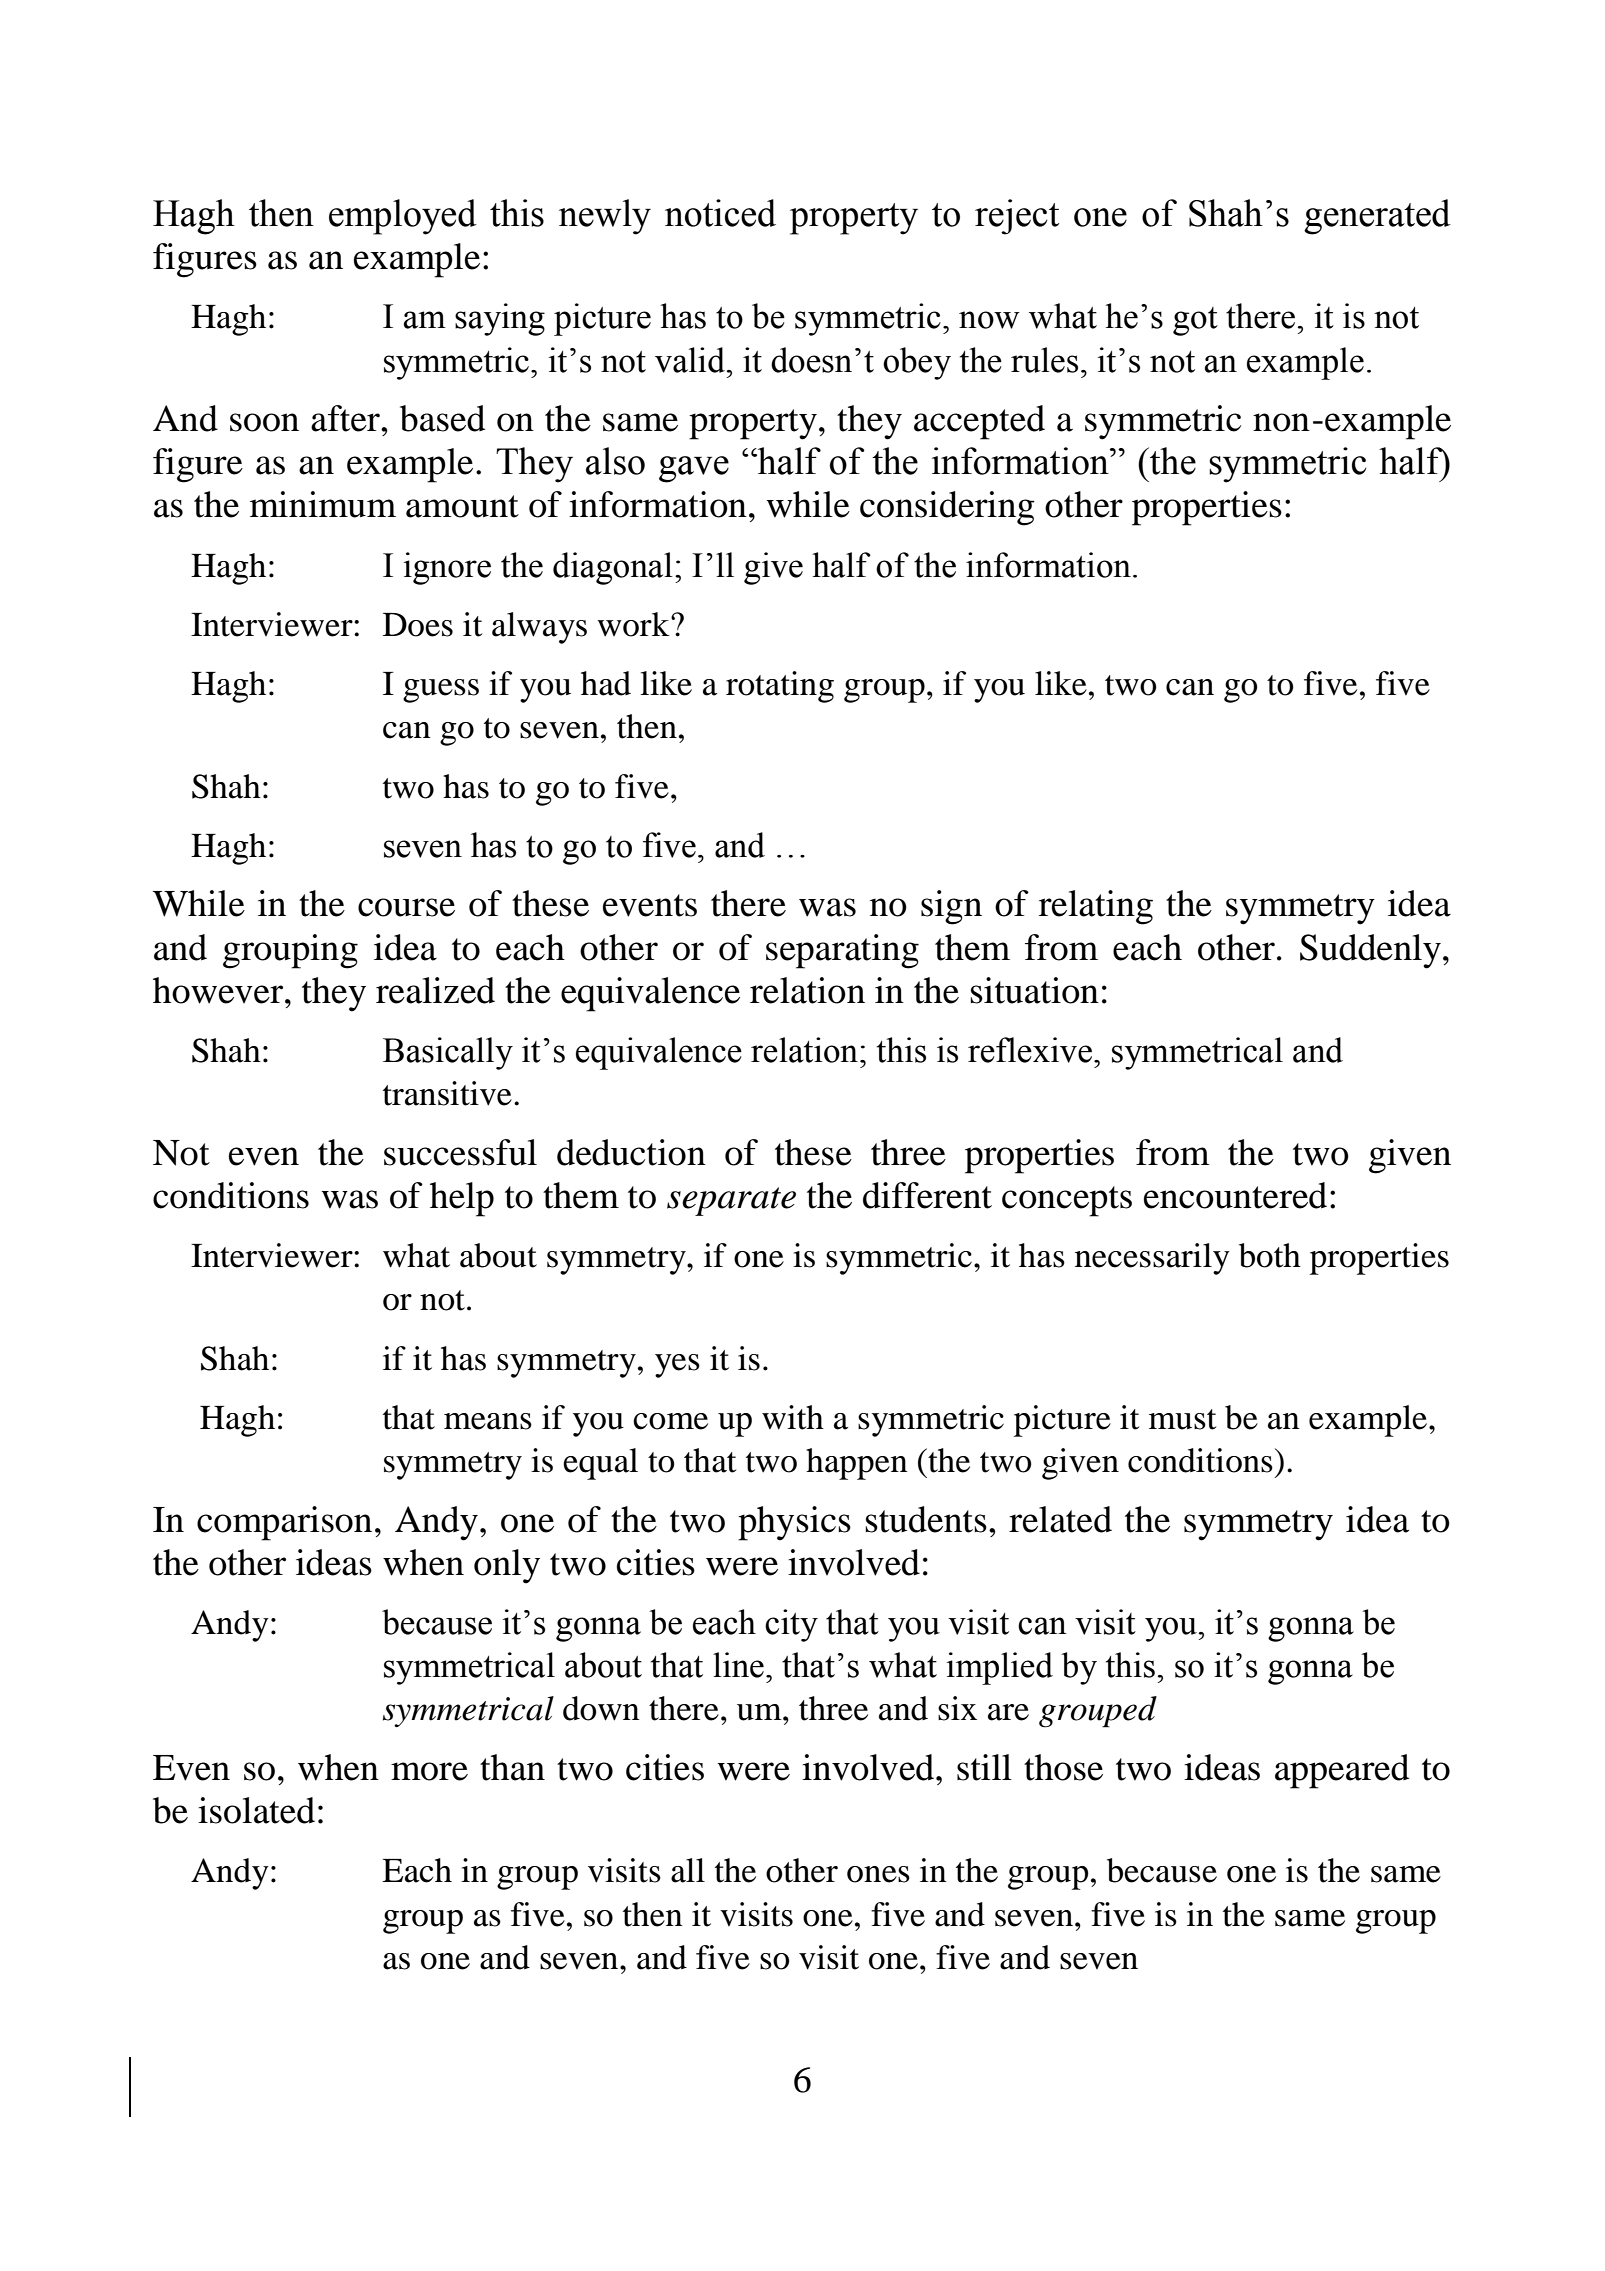 Image resolution: width=1605 pixels, height=2271 pixels. What do you see at coordinates (878, 1874) in the screenshot?
I see `ones` at bounding box center [878, 1874].
